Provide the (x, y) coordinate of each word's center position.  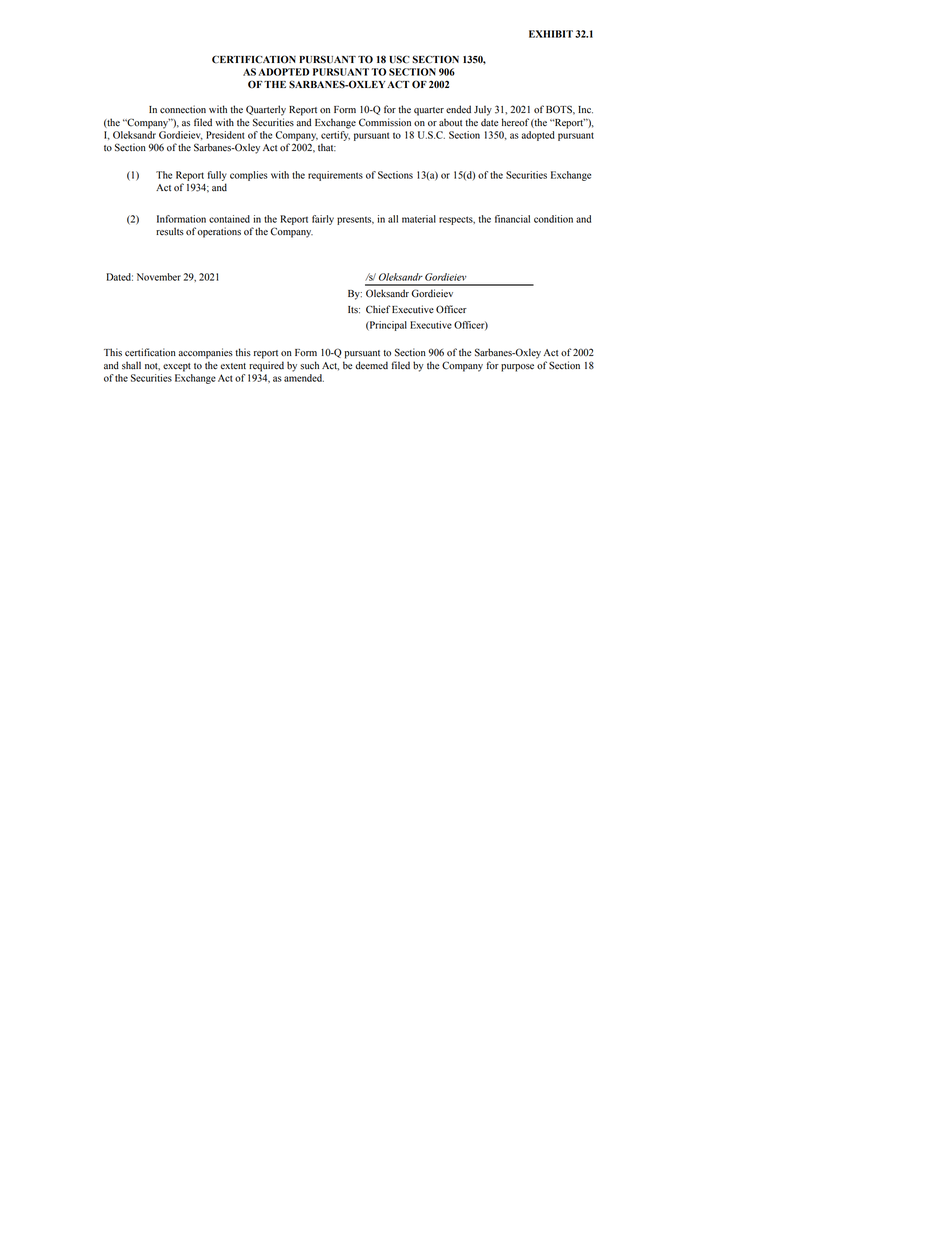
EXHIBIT (551, 34)
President (225, 135)
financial (512, 219)
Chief (378, 309)
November (159, 277)
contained (229, 219)
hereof (515, 122)
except (177, 367)
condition (553, 219)
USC (399, 59)
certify (335, 136)
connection (183, 109)
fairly (323, 220)
